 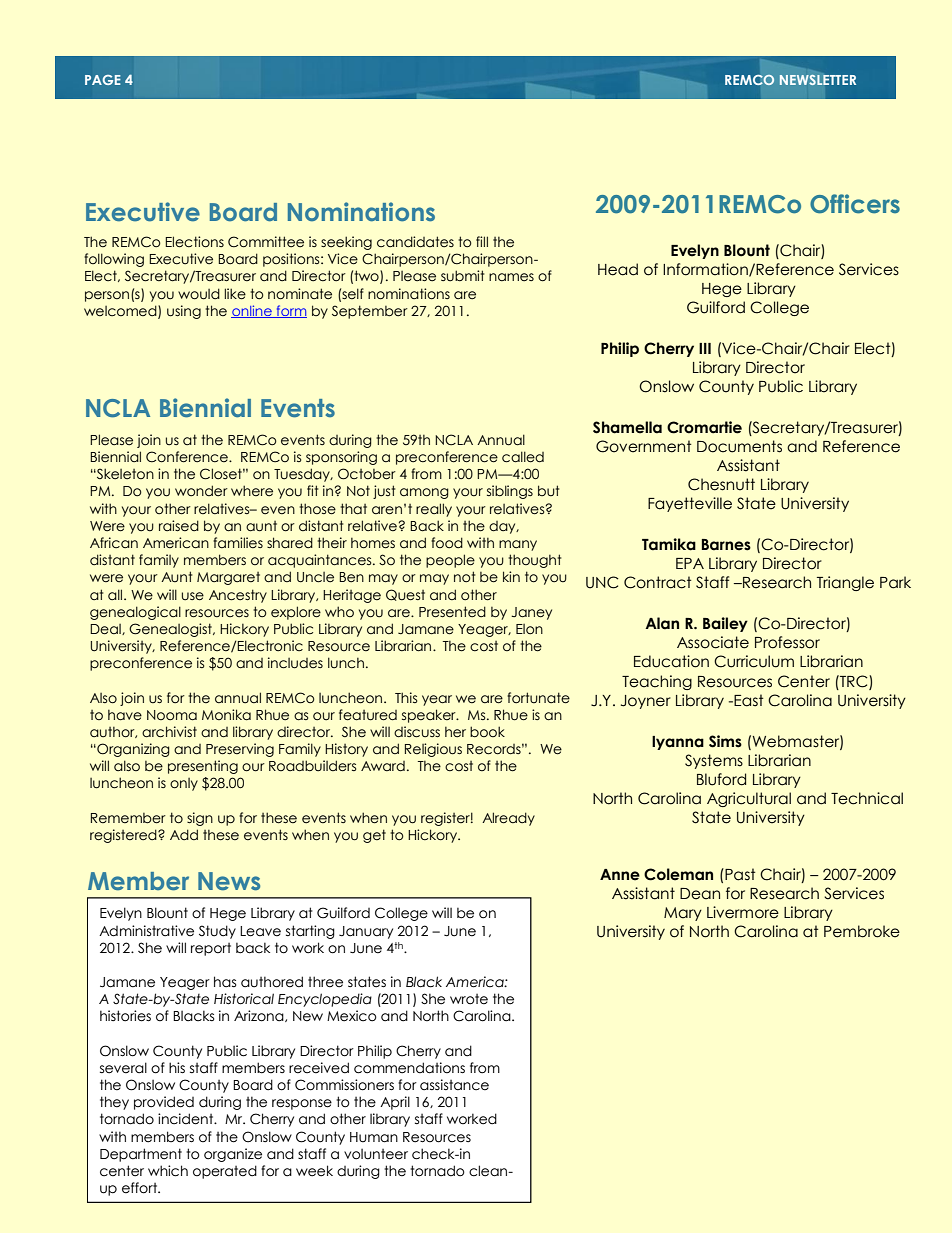 I want to click on incident, so click(x=187, y=1119).
